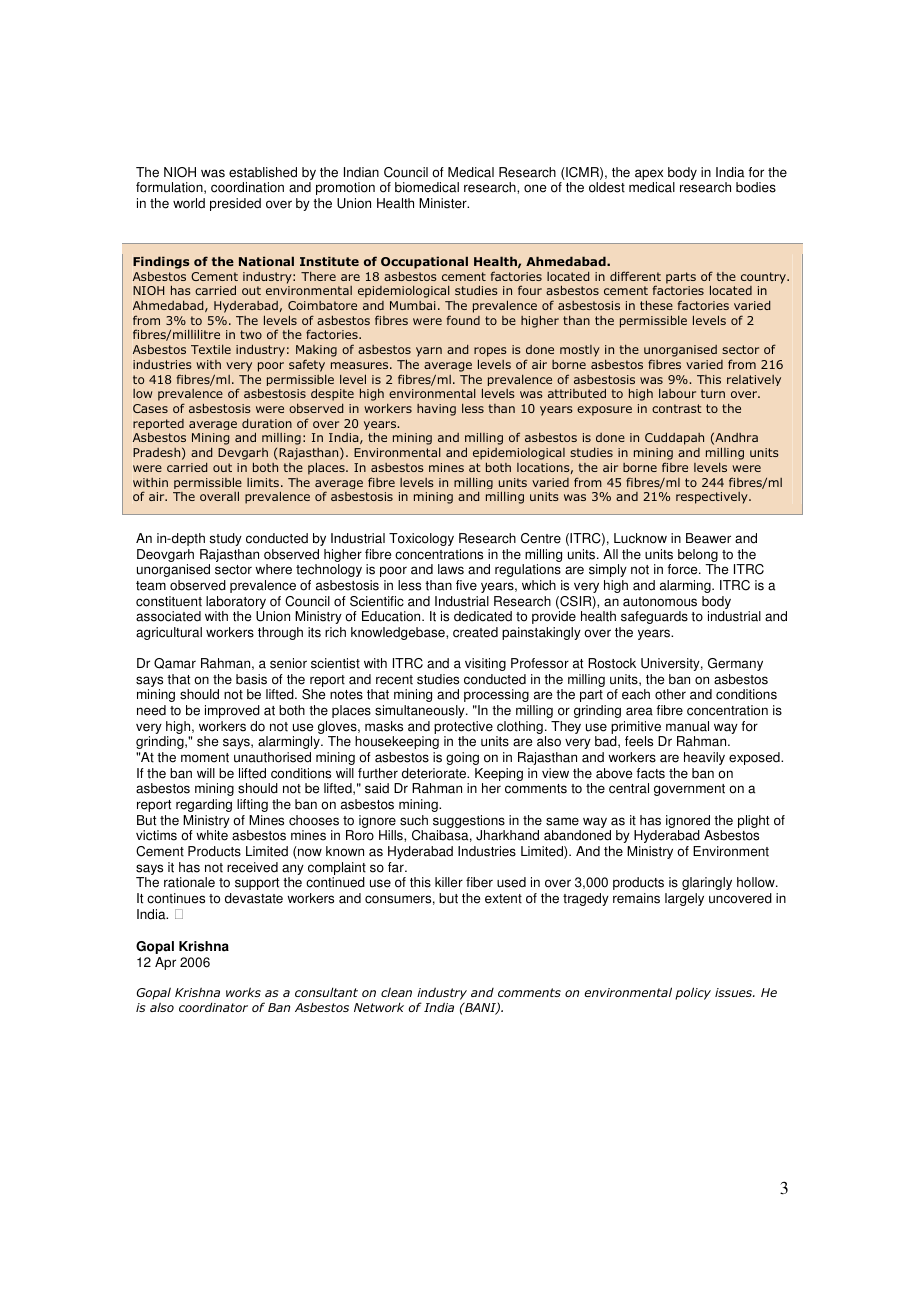  What do you see at coordinates (649, 176) in the document?
I see `apex` at bounding box center [649, 176].
